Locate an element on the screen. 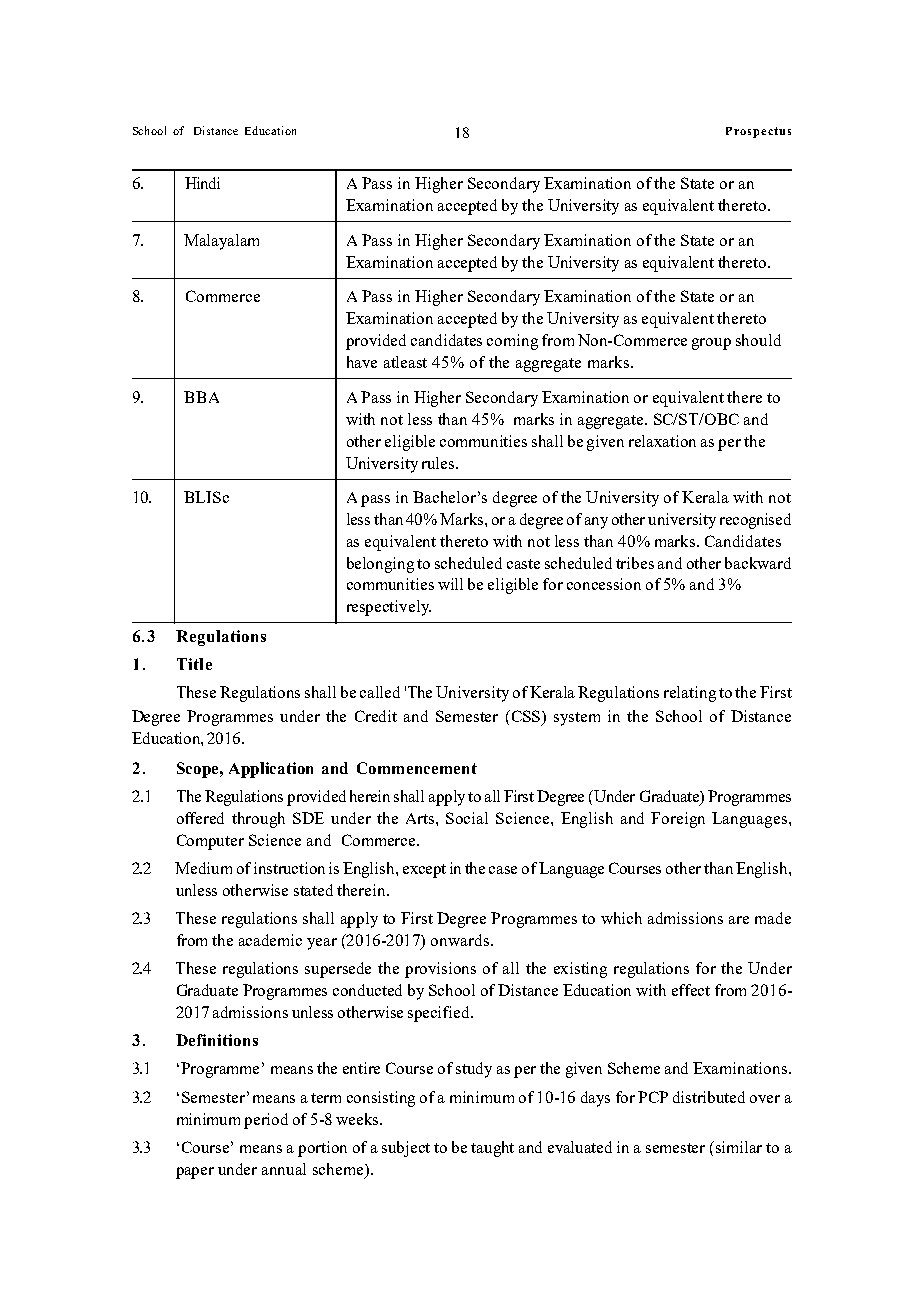 This screenshot has width=924, height=1308. taught is located at coordinates (492, 1149).
